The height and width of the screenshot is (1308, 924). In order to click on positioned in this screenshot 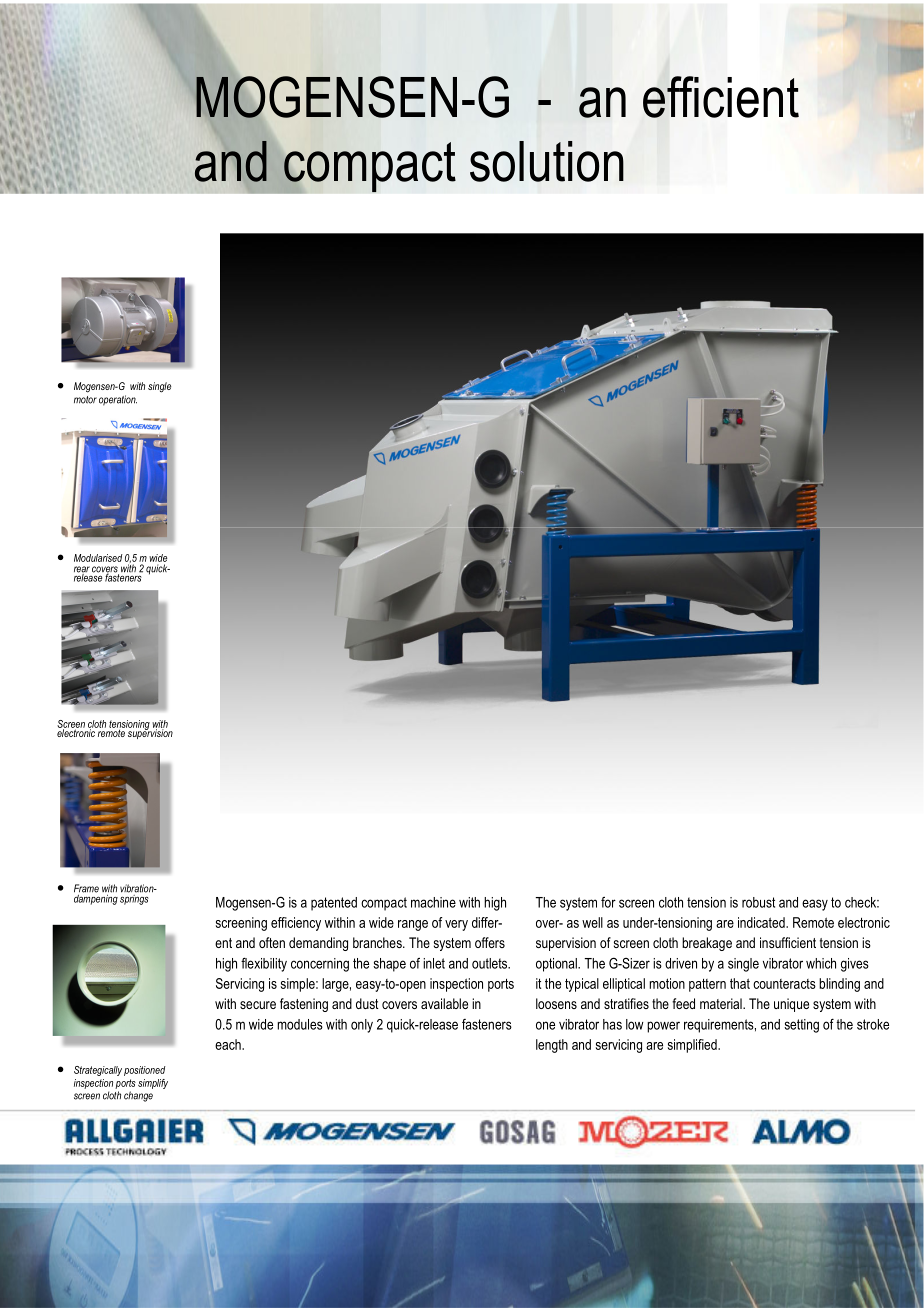, I will do `click(145, 1071)`.
